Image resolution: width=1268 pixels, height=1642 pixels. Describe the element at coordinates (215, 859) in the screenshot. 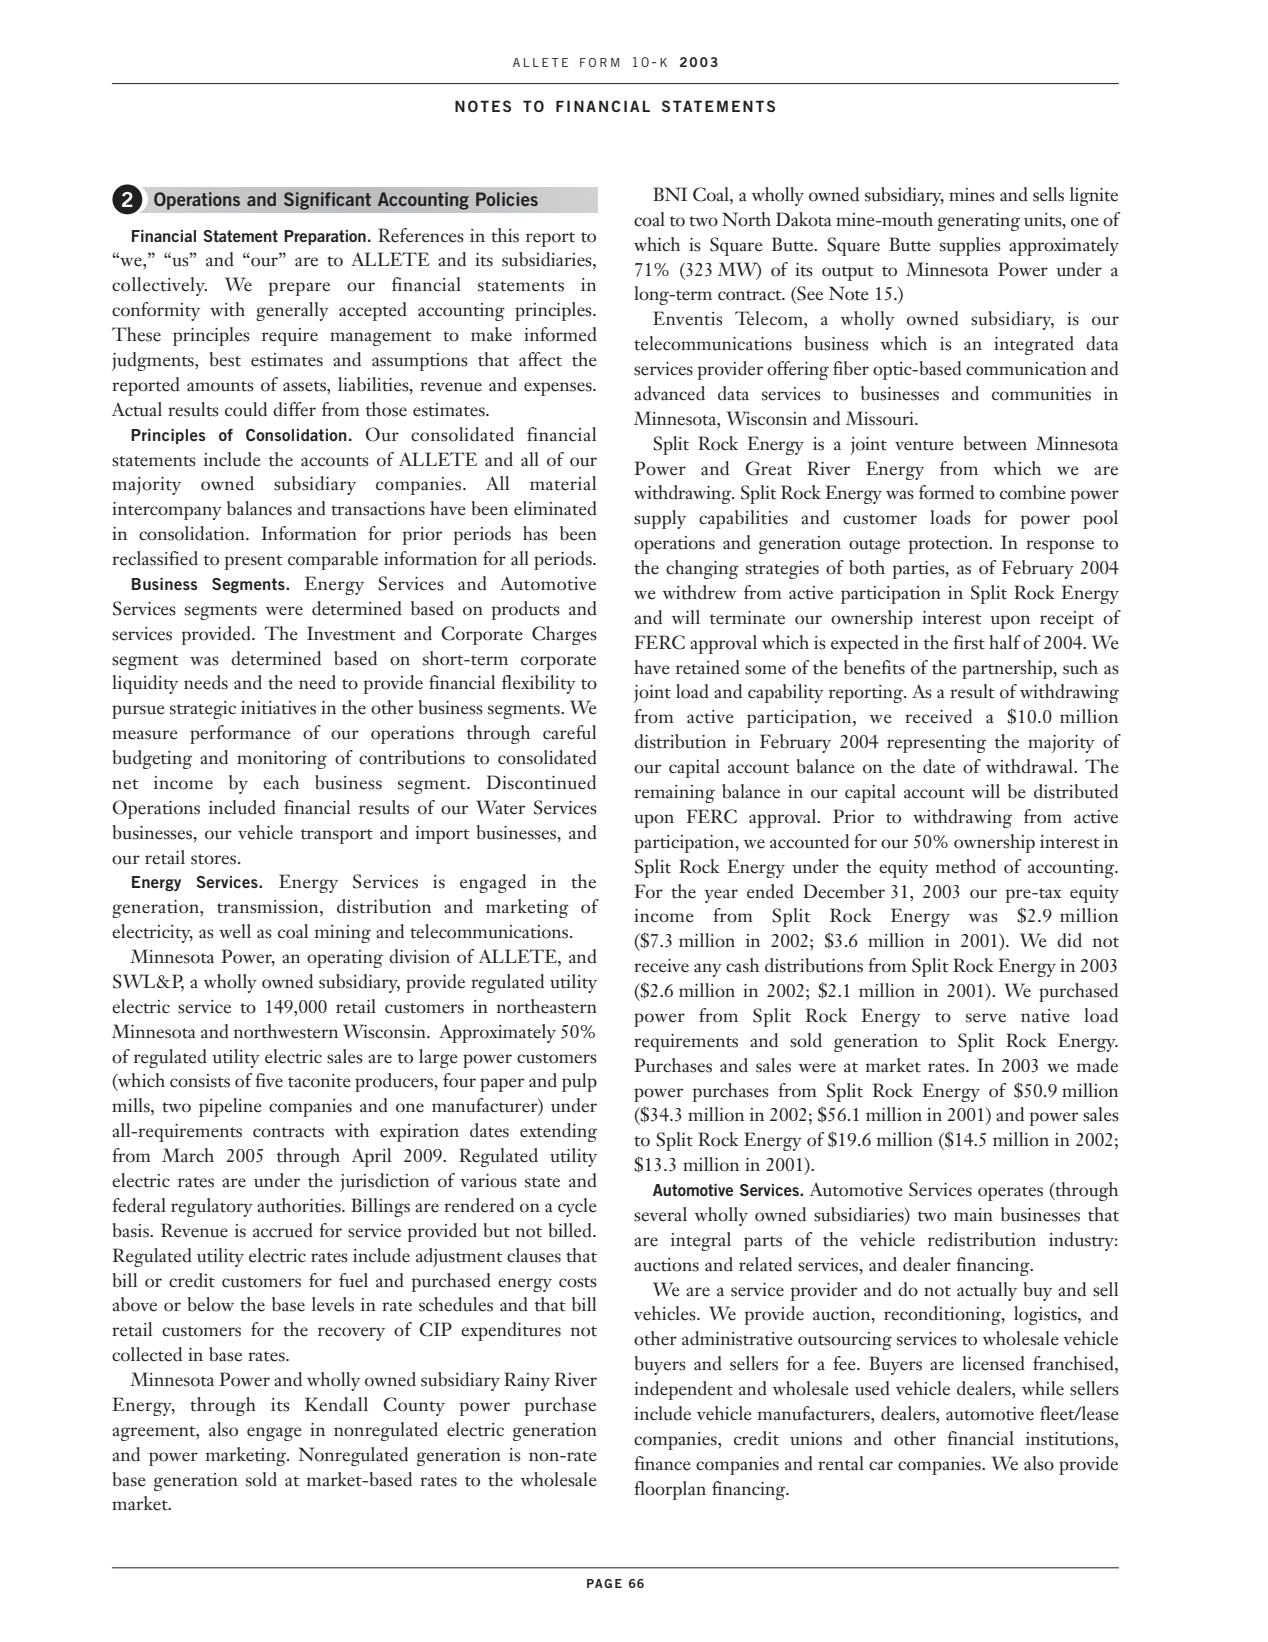

I see `stores` at that location.
